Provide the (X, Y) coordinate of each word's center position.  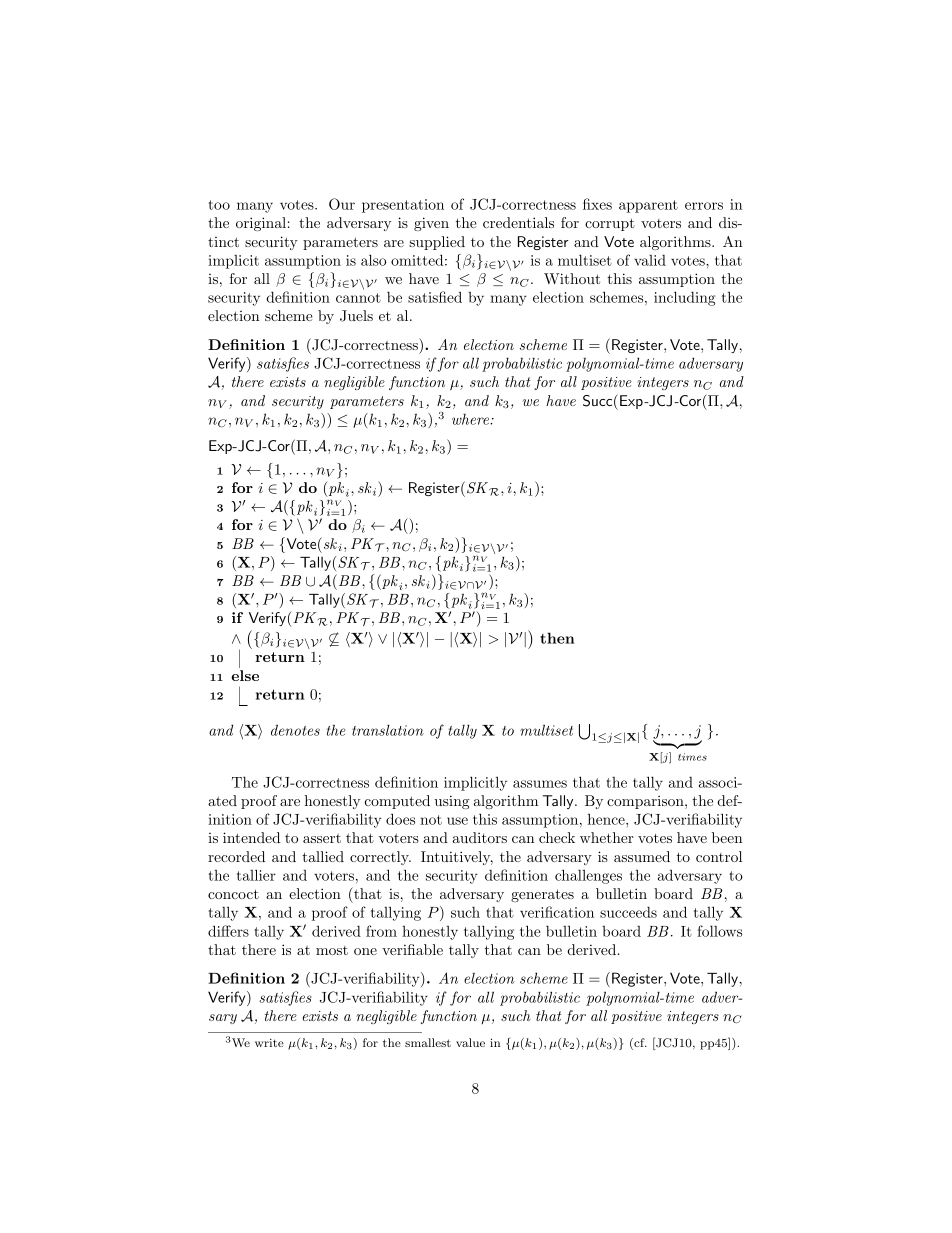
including (685, 298)
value (470, 1042)
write (269, 1042)
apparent (648, 206)
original (261, 224)
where (471, 419)
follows (719, 931)
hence (607, 819)
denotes (295, 730)
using (452, 802)
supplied (437, 243)
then (557, 638)
